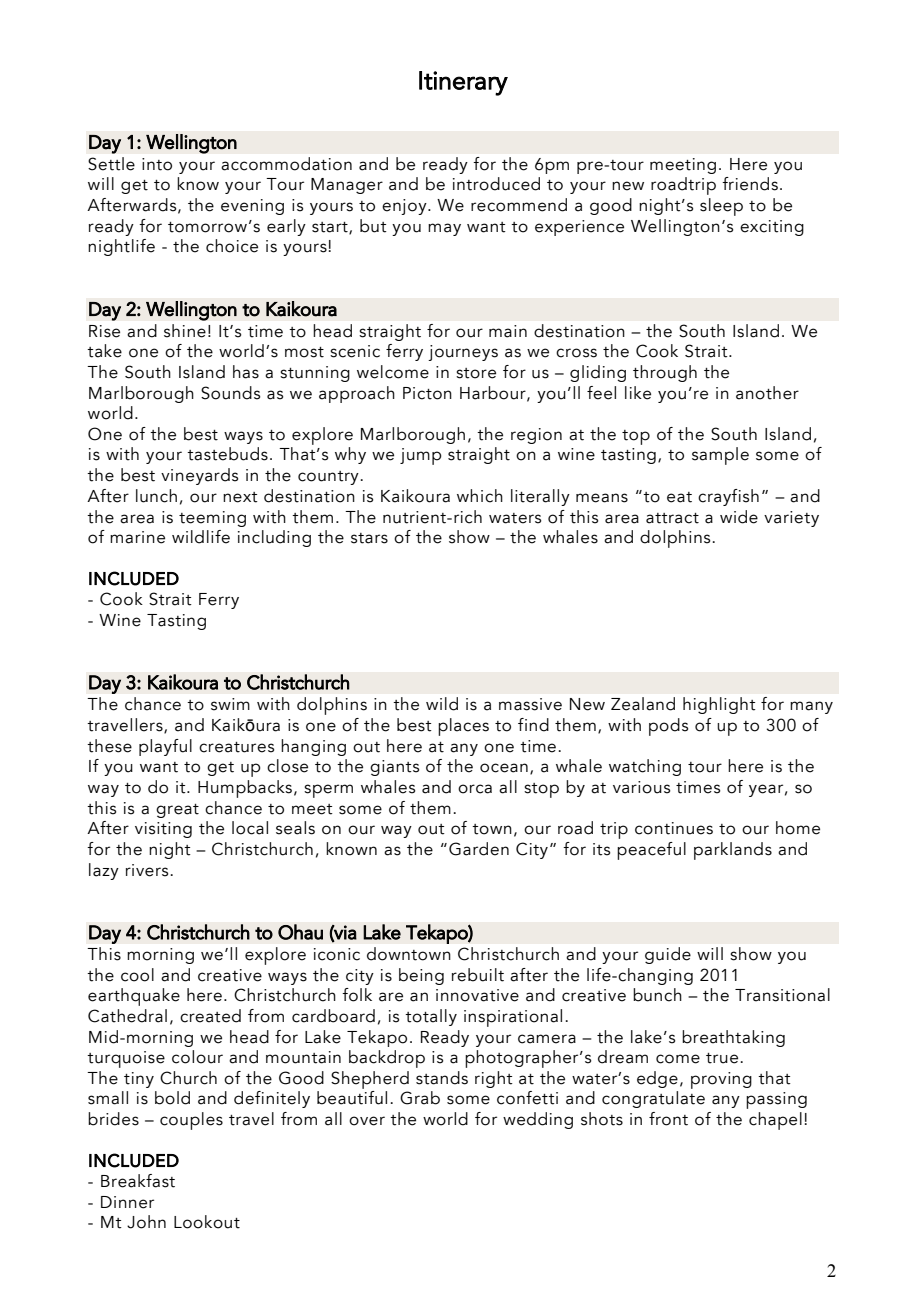 This screenshot has width=924, height=1308. Describe the element at coordinates (157, 164) in the screenshot. I see `into` at that location.
